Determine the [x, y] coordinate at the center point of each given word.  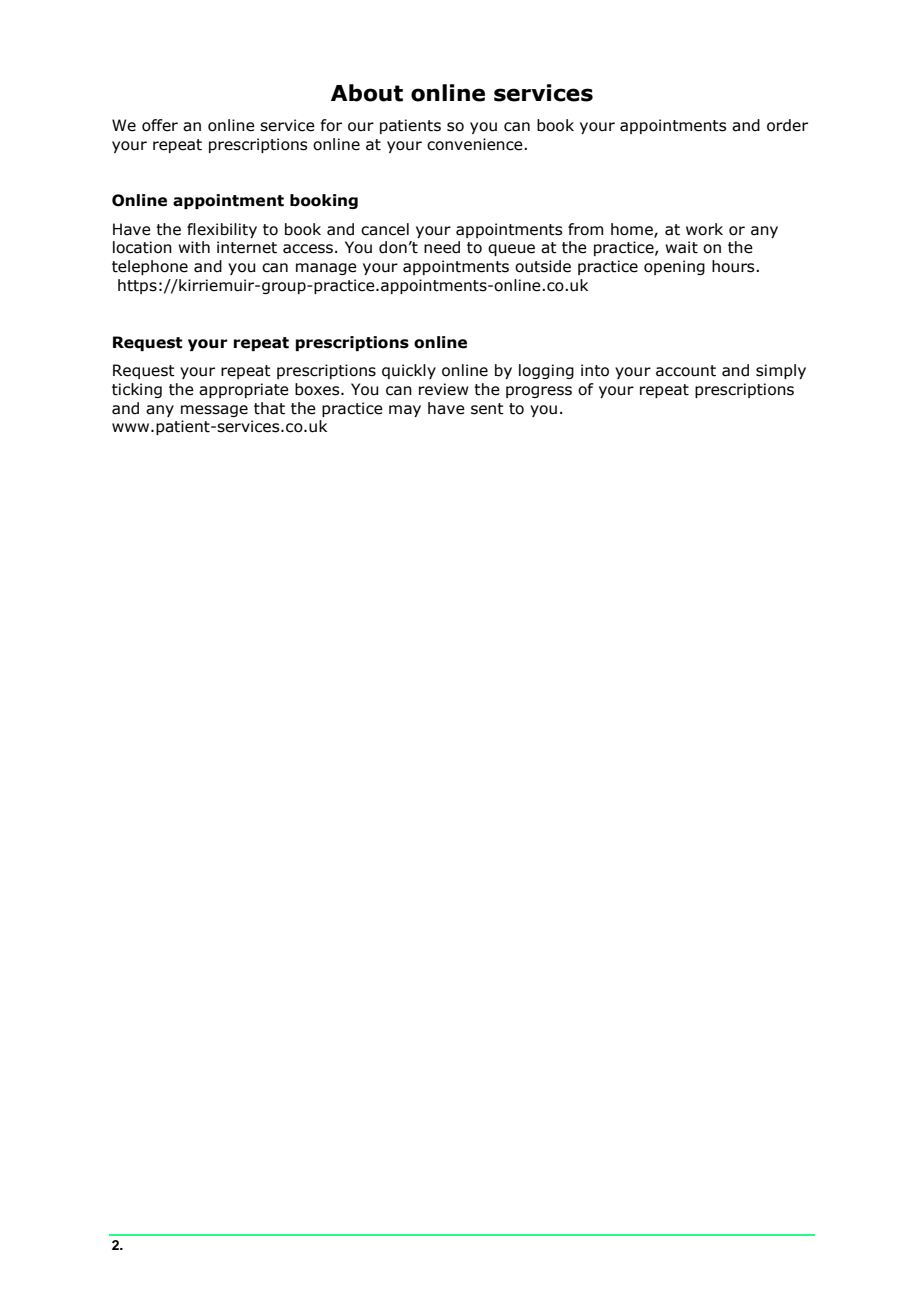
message [214, 411]
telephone [150, 267]
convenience [476, 144]
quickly [409, 371]
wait [681, 247]
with [194, 247]
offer [160, 125]
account [686, 371]
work [704, 229]
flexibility [222, 230]
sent [487, 409]
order [787, 125]
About [367, 93]
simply [781, 371]
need [442, 247]
